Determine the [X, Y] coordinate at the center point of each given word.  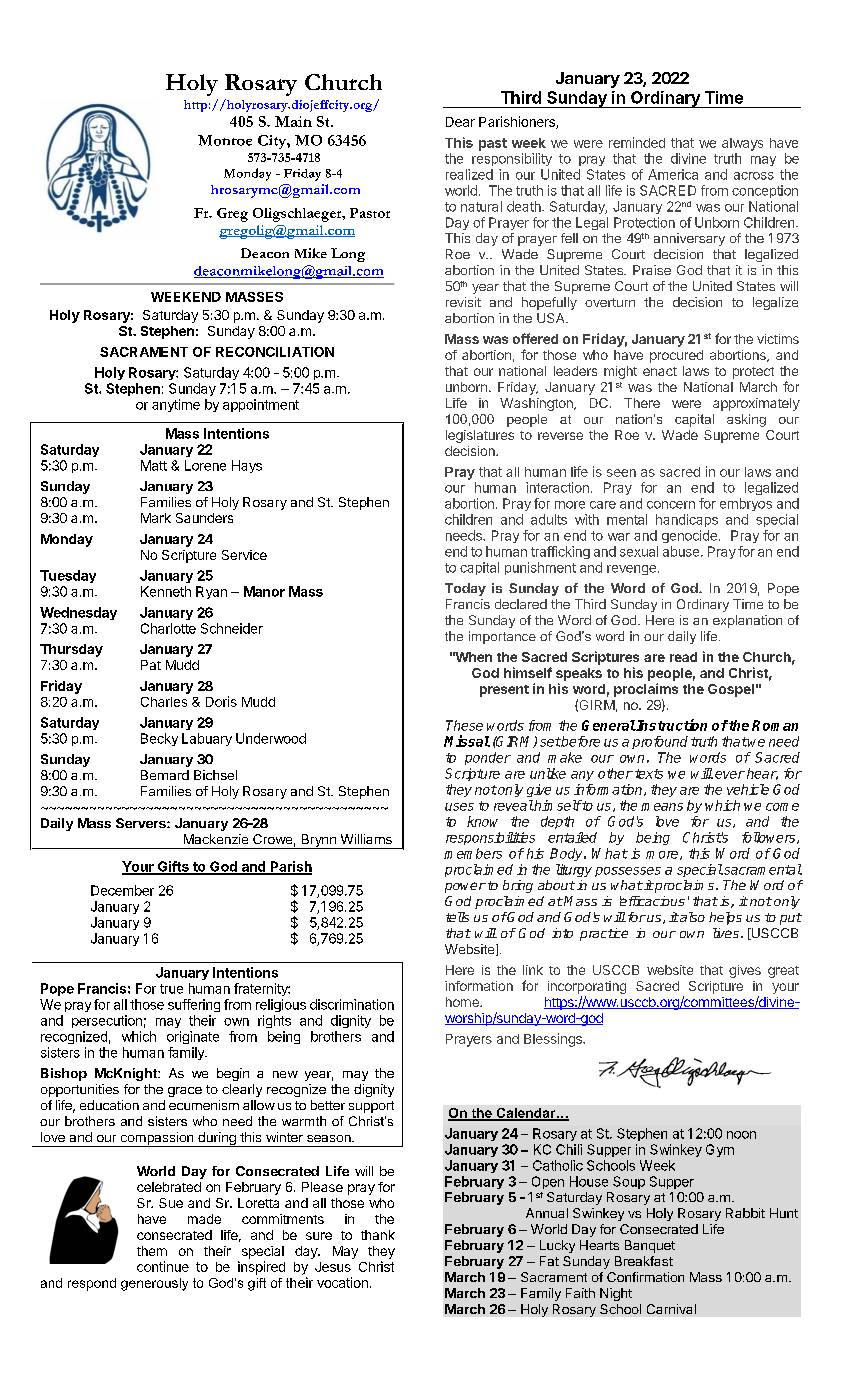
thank [378, 1235]
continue [163, 1266]
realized [469, 174]
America [673, 174]
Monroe [225, 140]
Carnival [671, 1309]
